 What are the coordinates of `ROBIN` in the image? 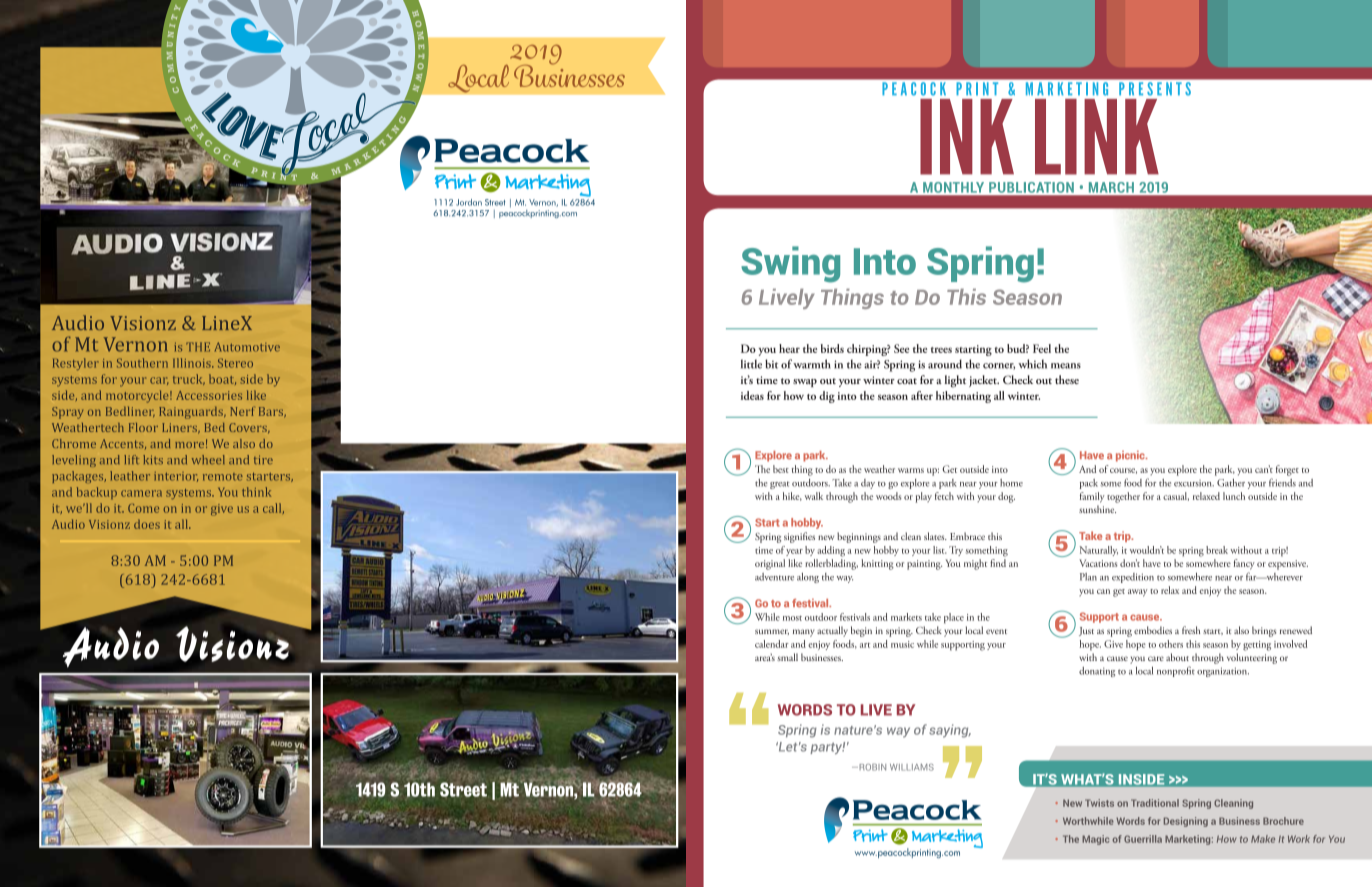 It's located at (871, 767).
